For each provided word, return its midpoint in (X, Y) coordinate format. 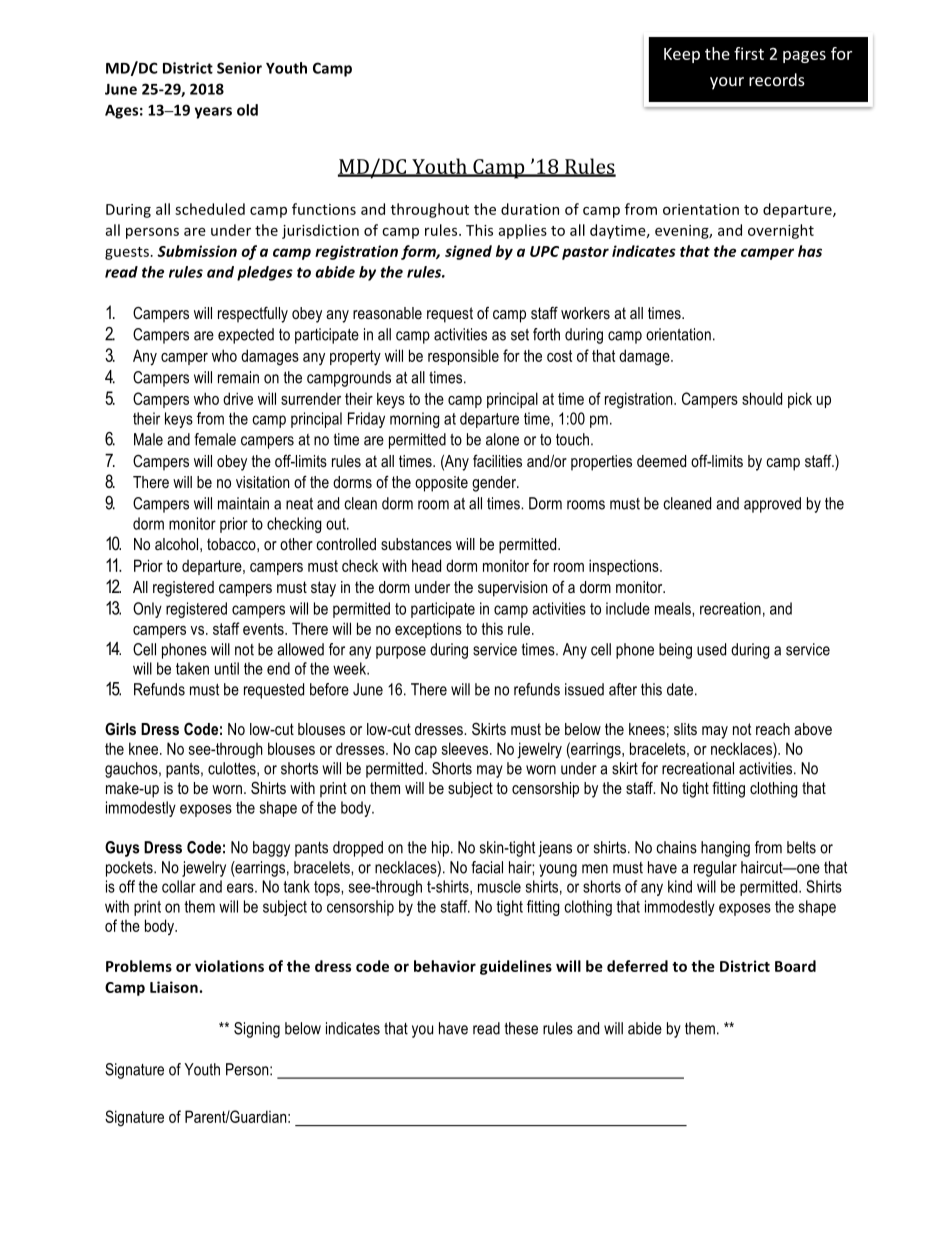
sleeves (466, 748)
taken (192, 668)
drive (238, 398)
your (727, 83)
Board (795, 966)
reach (773, 729)
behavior (445, 966)
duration (530, 209)
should (762, 398)
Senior (239, 68)
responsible (463, 357)
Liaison (175, 987)
